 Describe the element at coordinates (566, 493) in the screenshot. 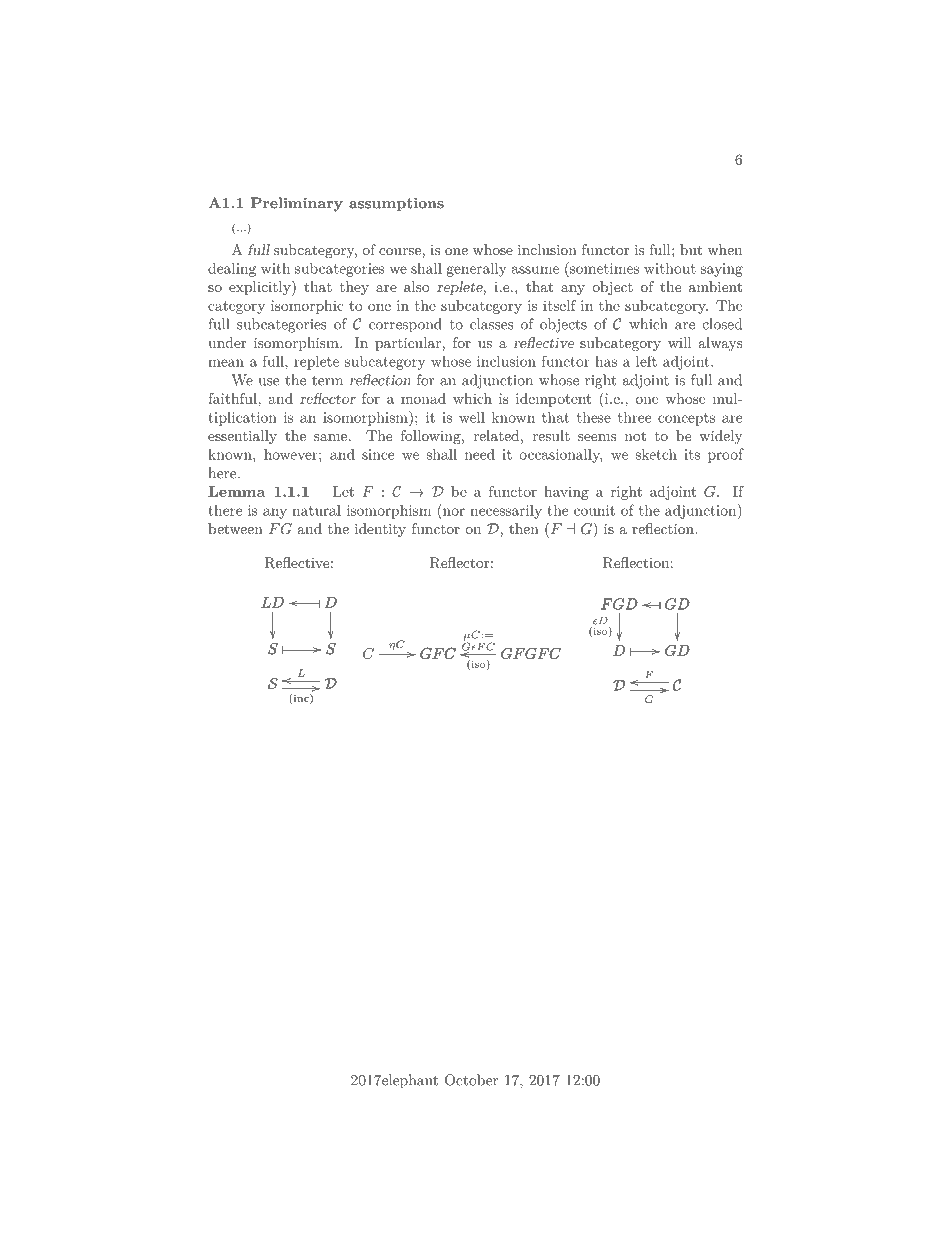

I see `having` at that location.
